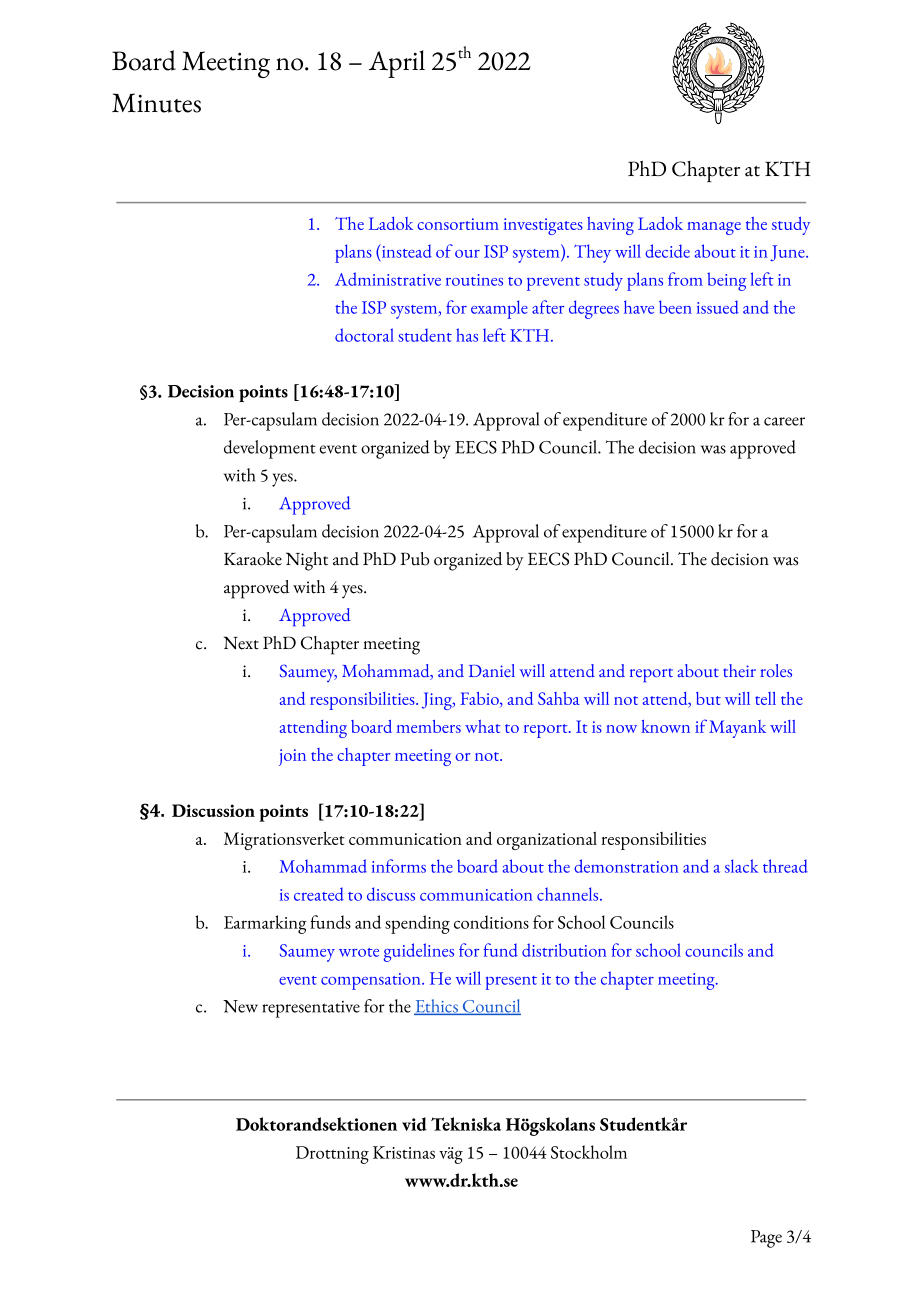  I want to click on manage, so click(714, 228).
